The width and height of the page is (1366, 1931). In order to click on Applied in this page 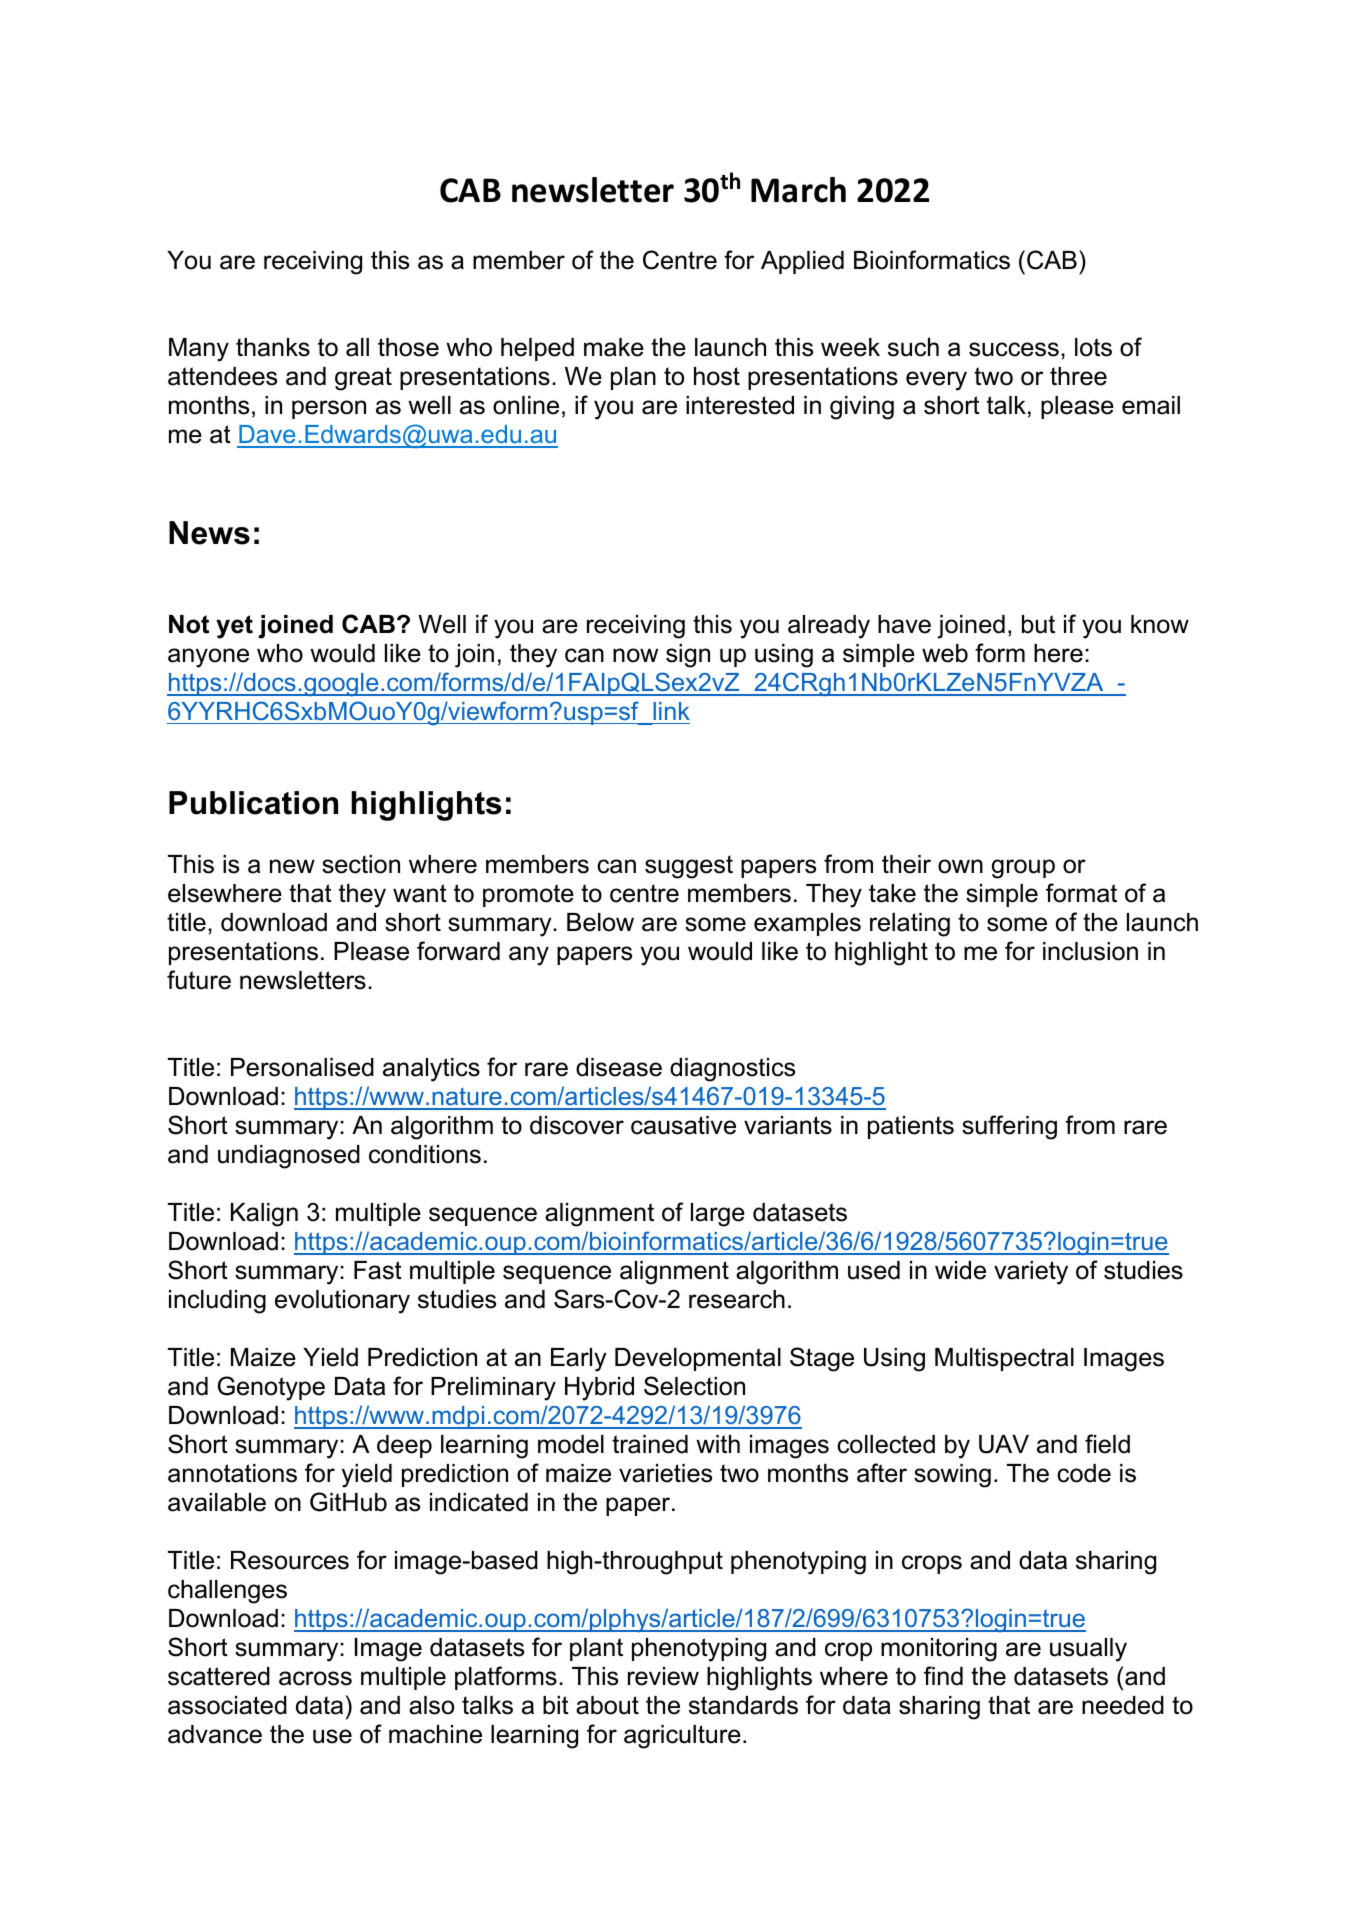, I will do `click(802, 262)`.
